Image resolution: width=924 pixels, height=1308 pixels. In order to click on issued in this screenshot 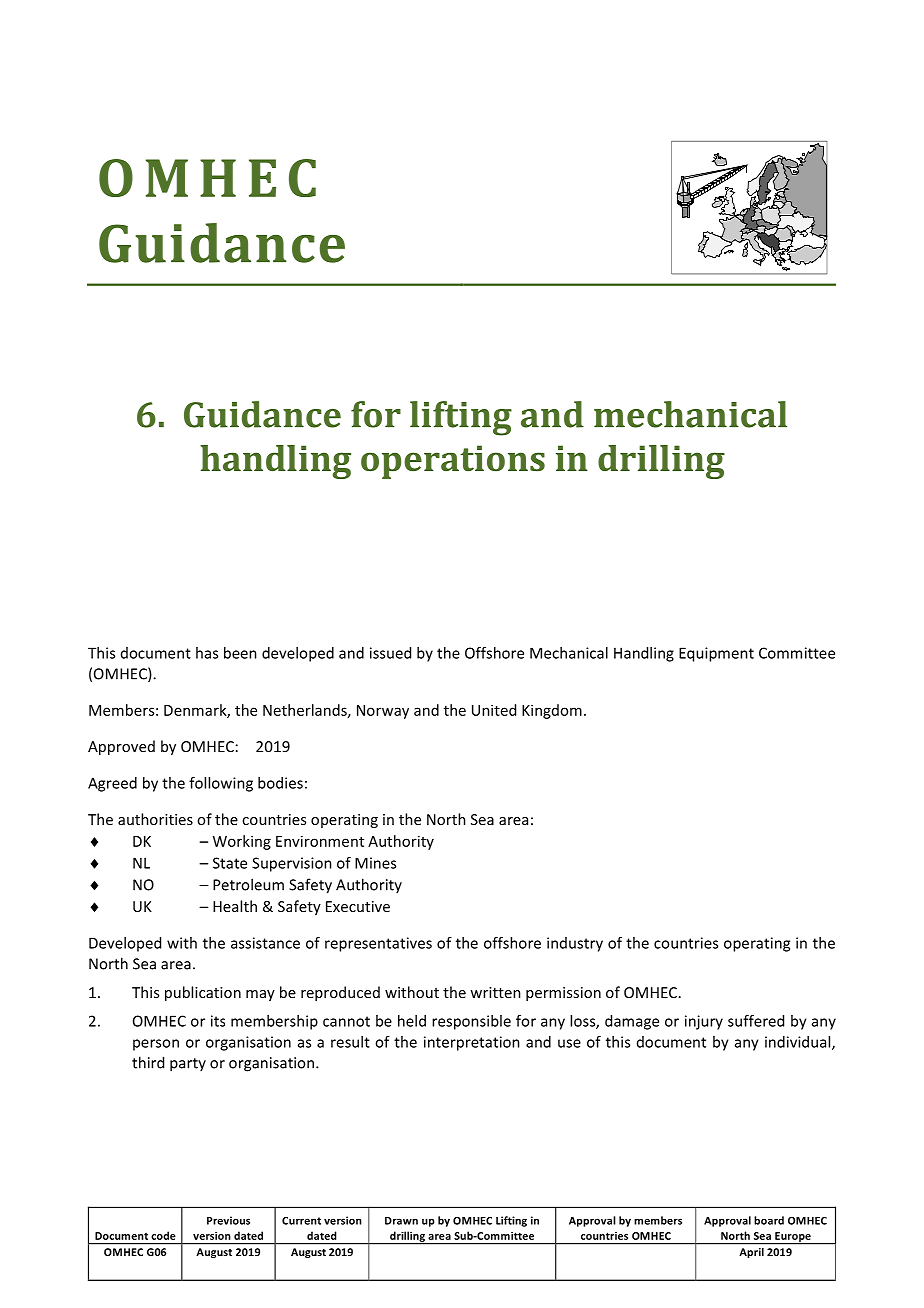, I will do `click(390, 653)`.
